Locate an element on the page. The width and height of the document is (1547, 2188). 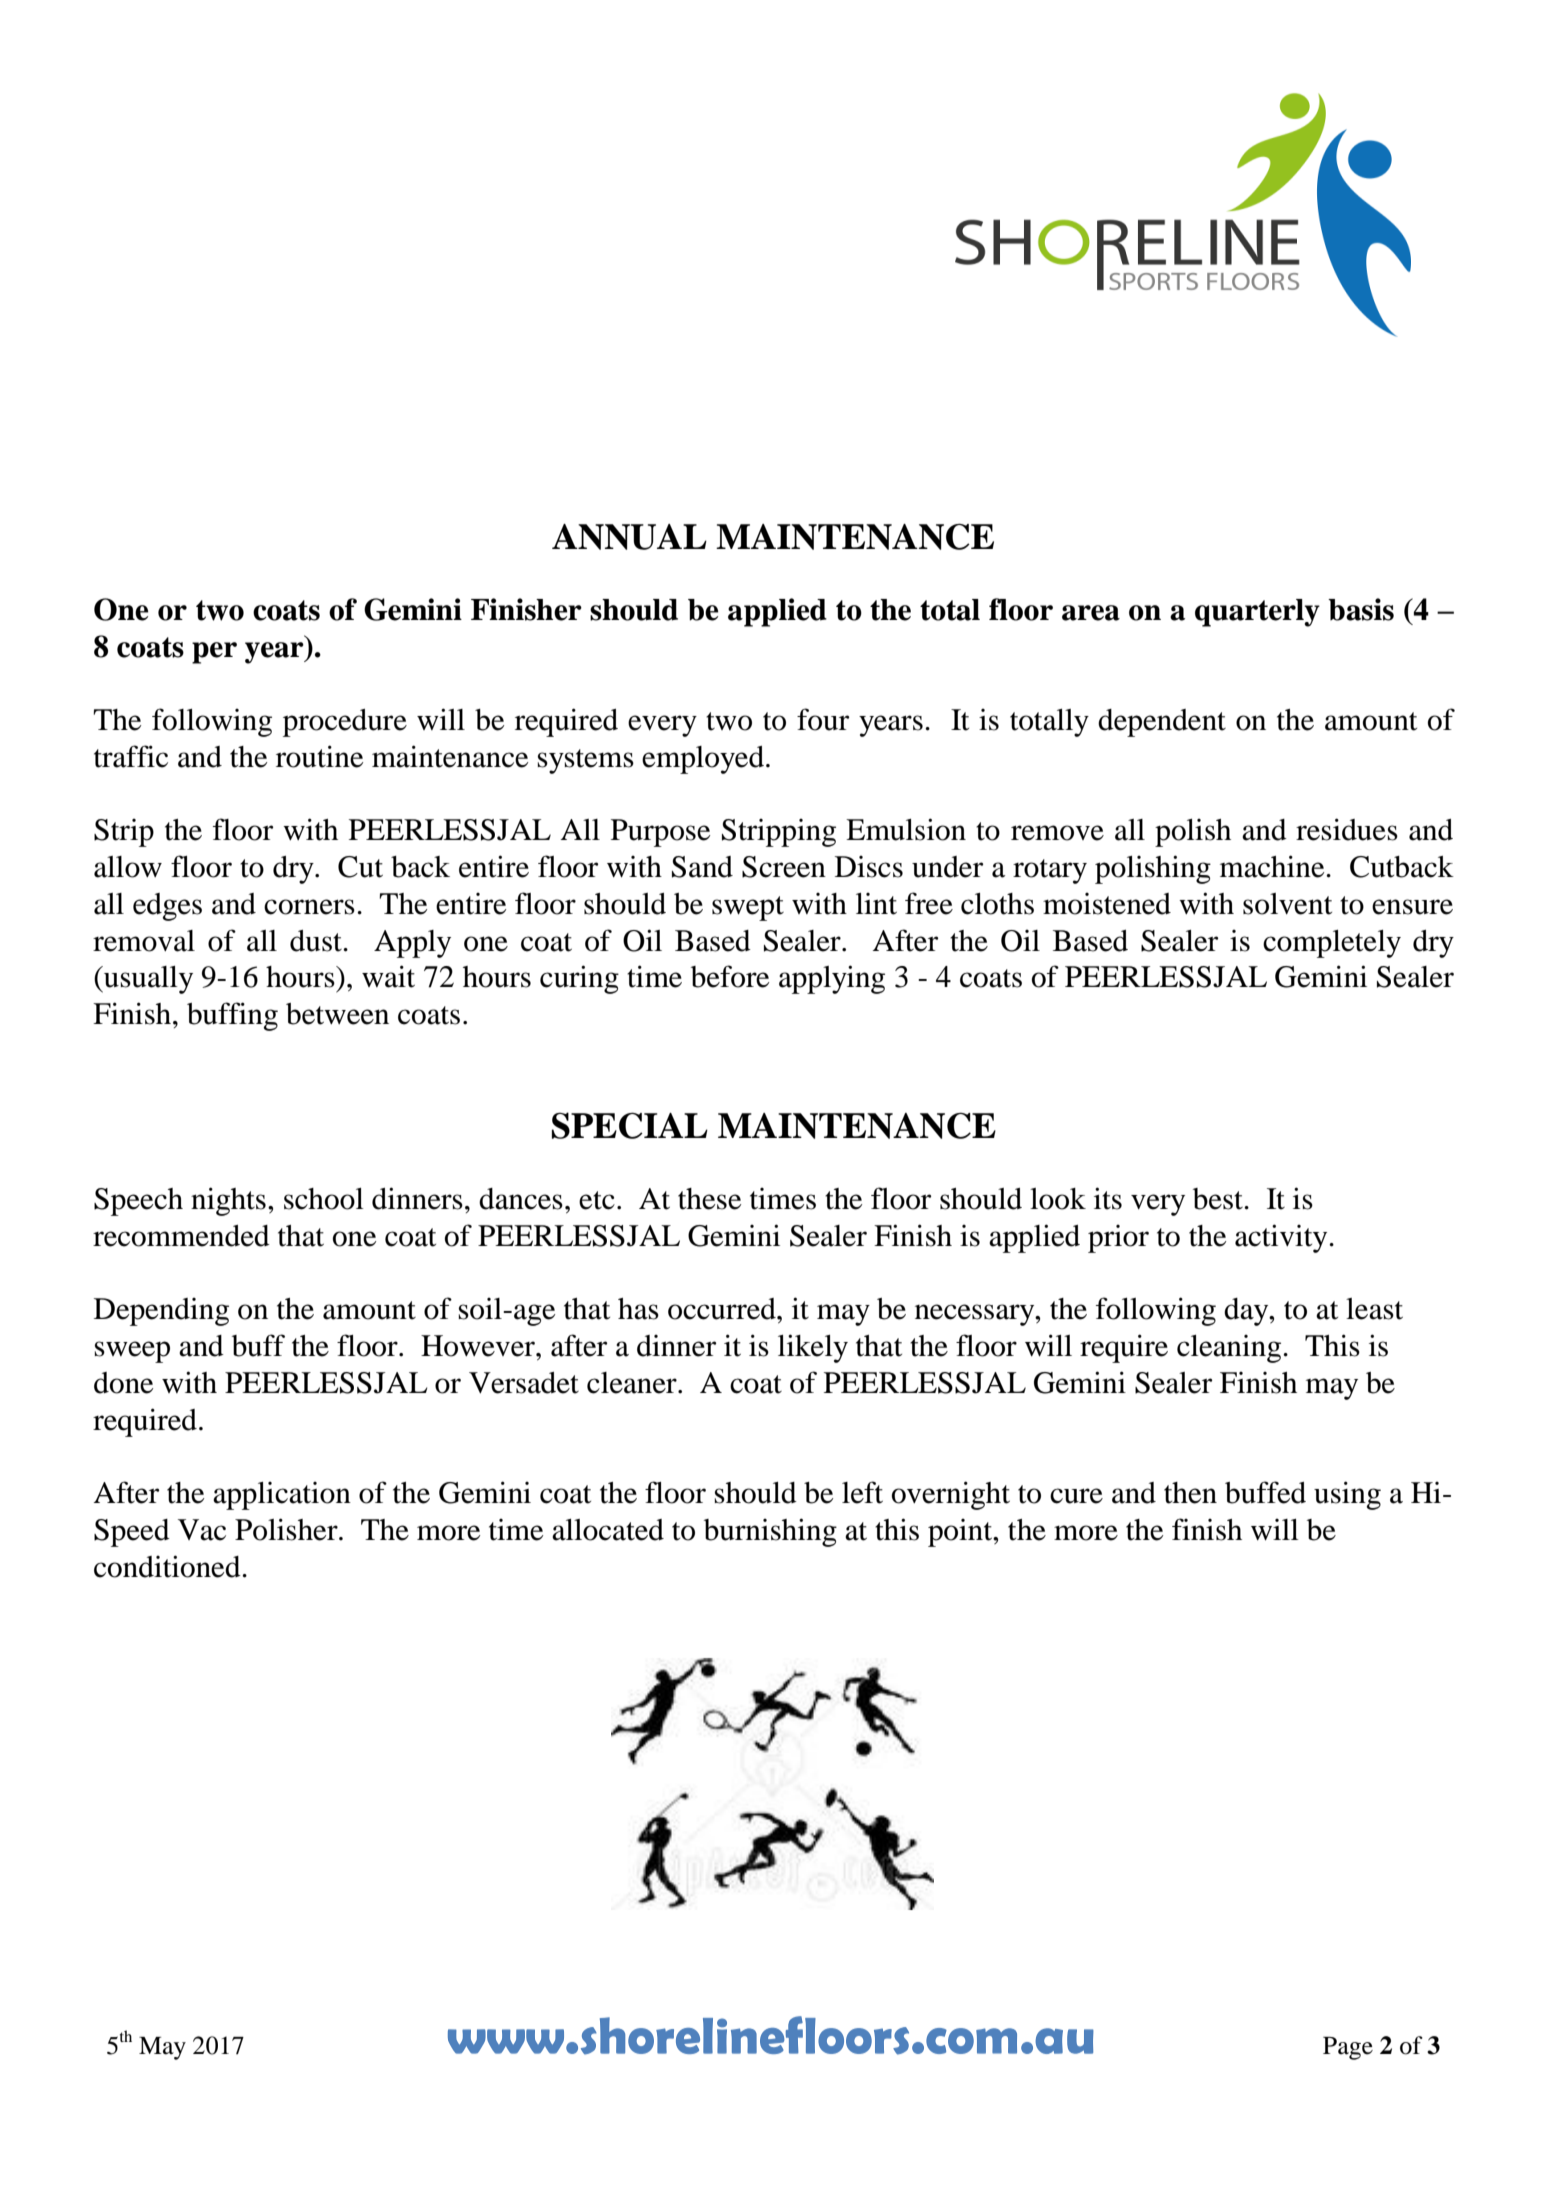
ANNUAL is located at coordinates (629, 537).
